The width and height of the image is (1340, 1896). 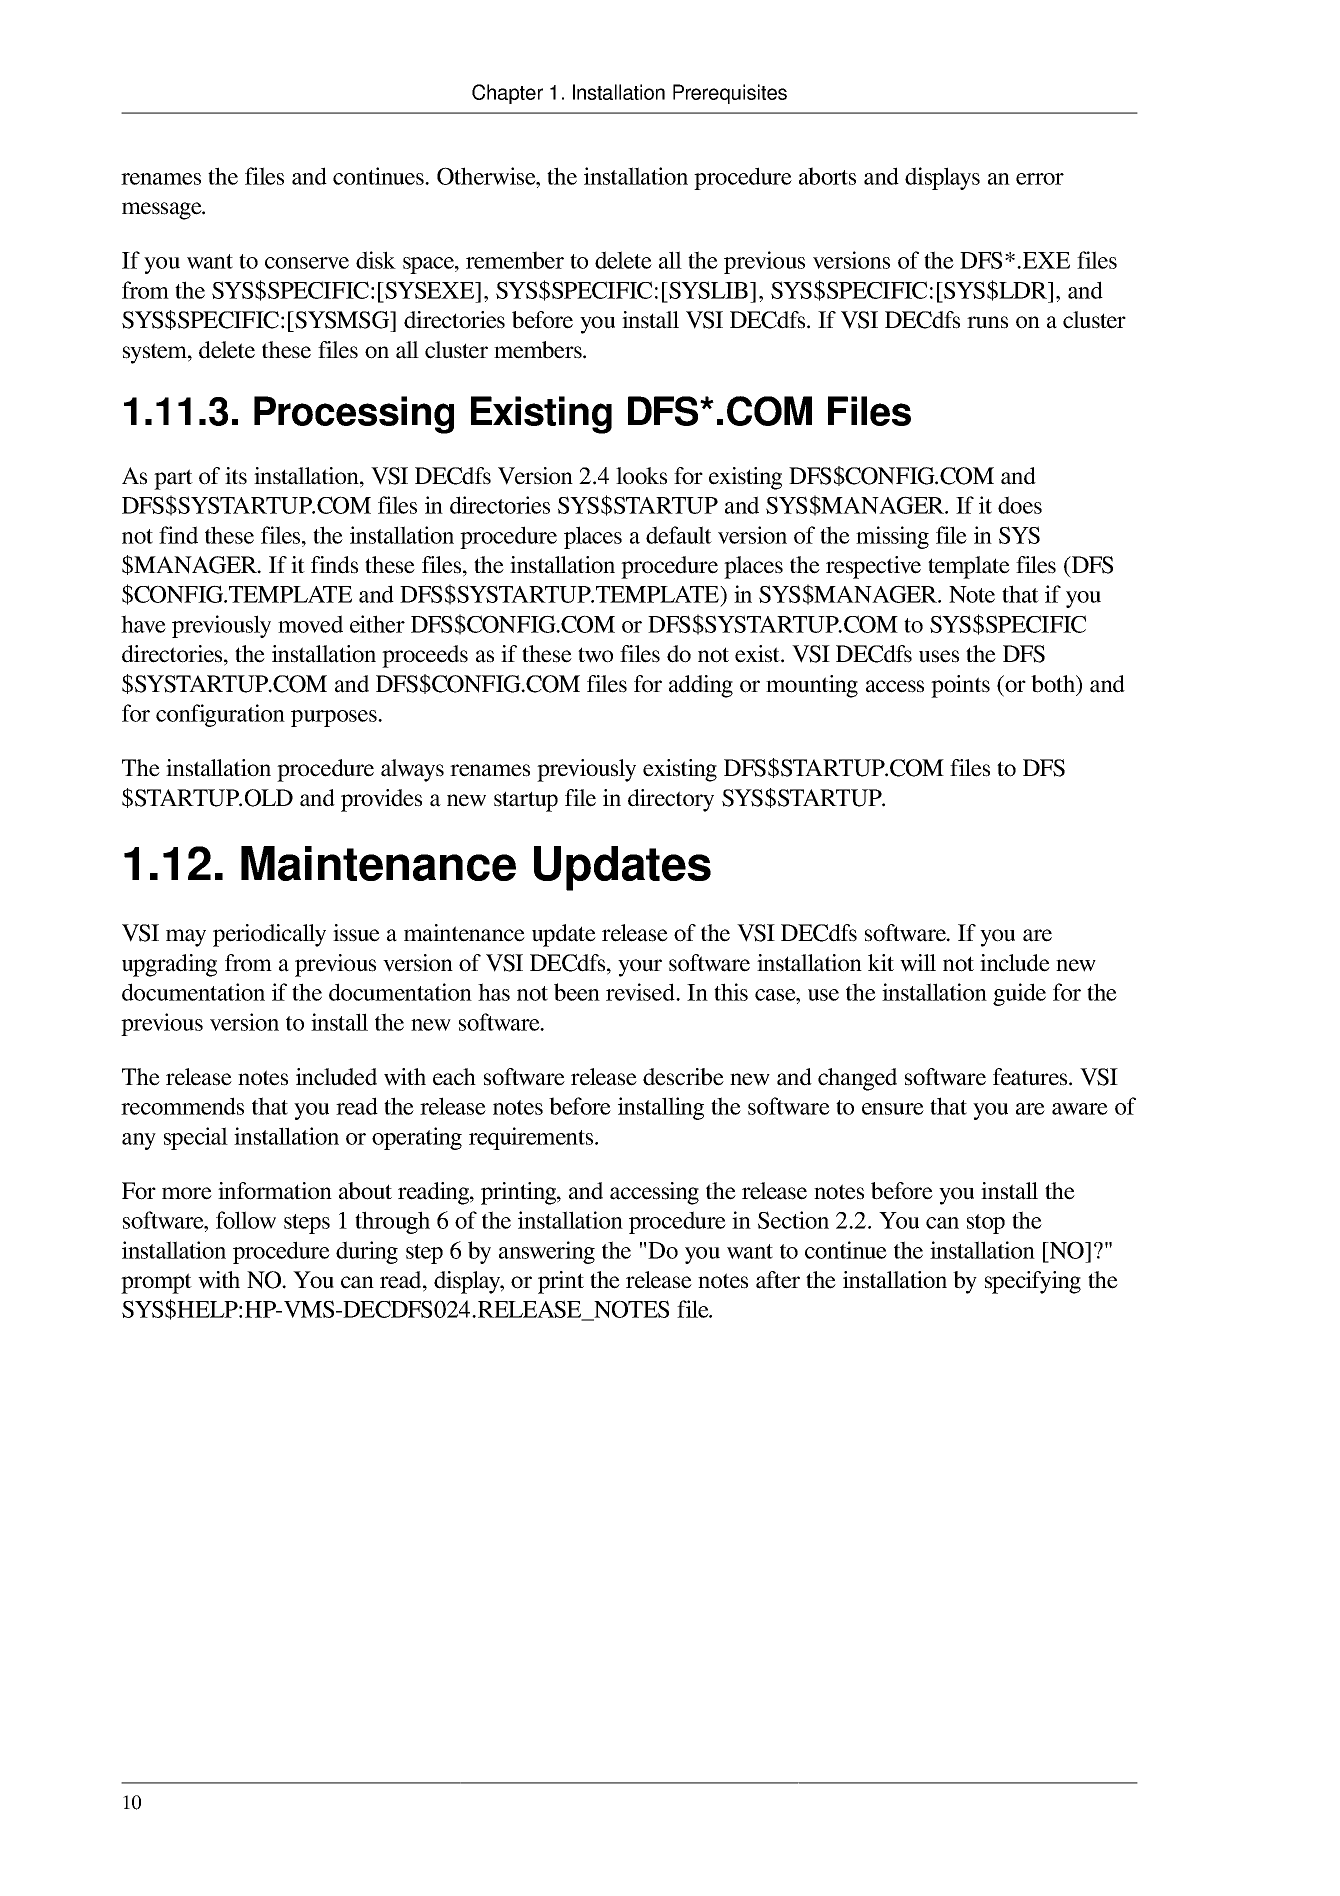 What do you see at coordinates (236, 476) in the image?
I see `its` at bounding box center [236, 476].
